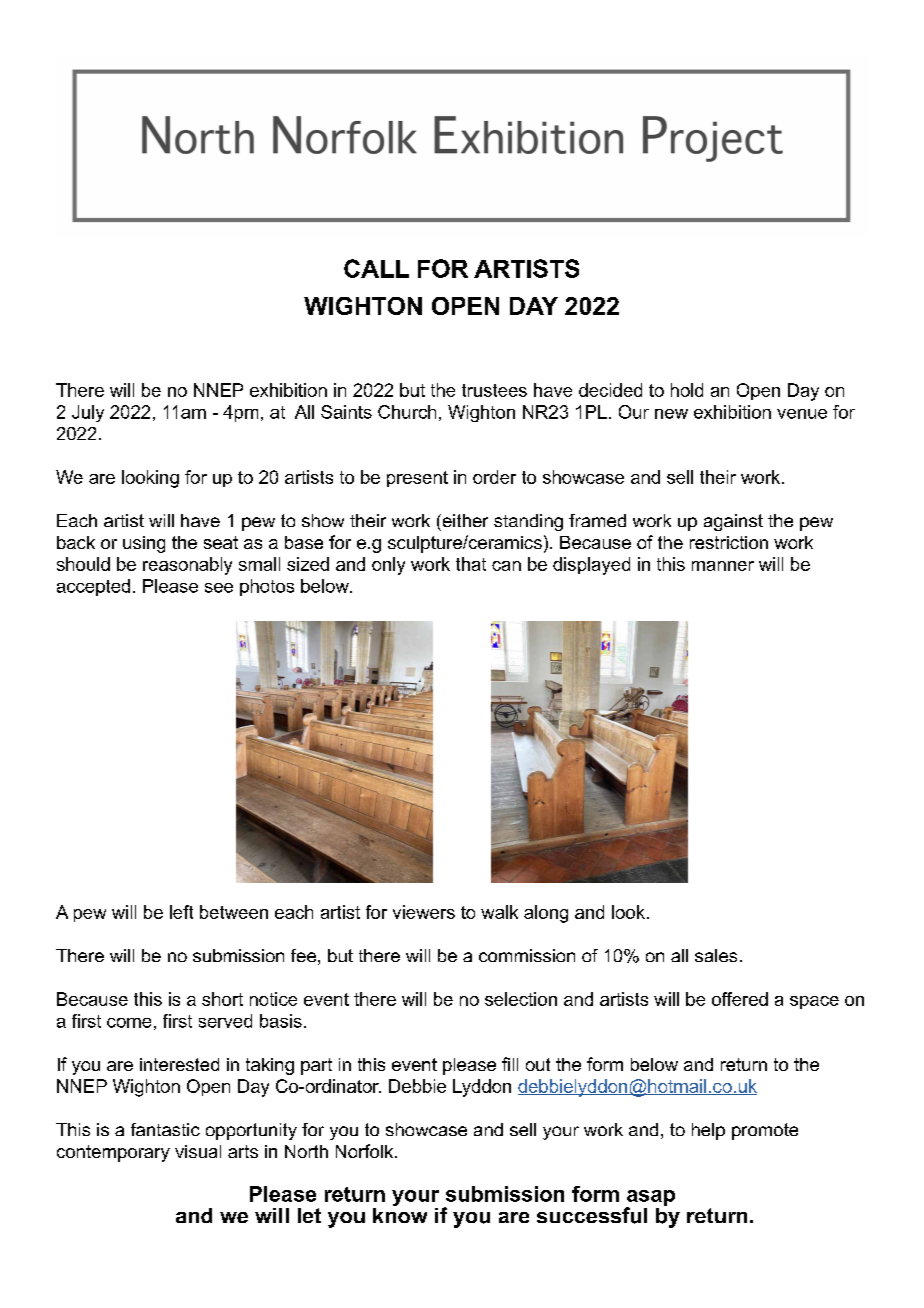 This image has height=1308, width=924. What do you see at coordinates (198, 1151) in the image?
I see `visual` at bounding box center [198, 1151].
